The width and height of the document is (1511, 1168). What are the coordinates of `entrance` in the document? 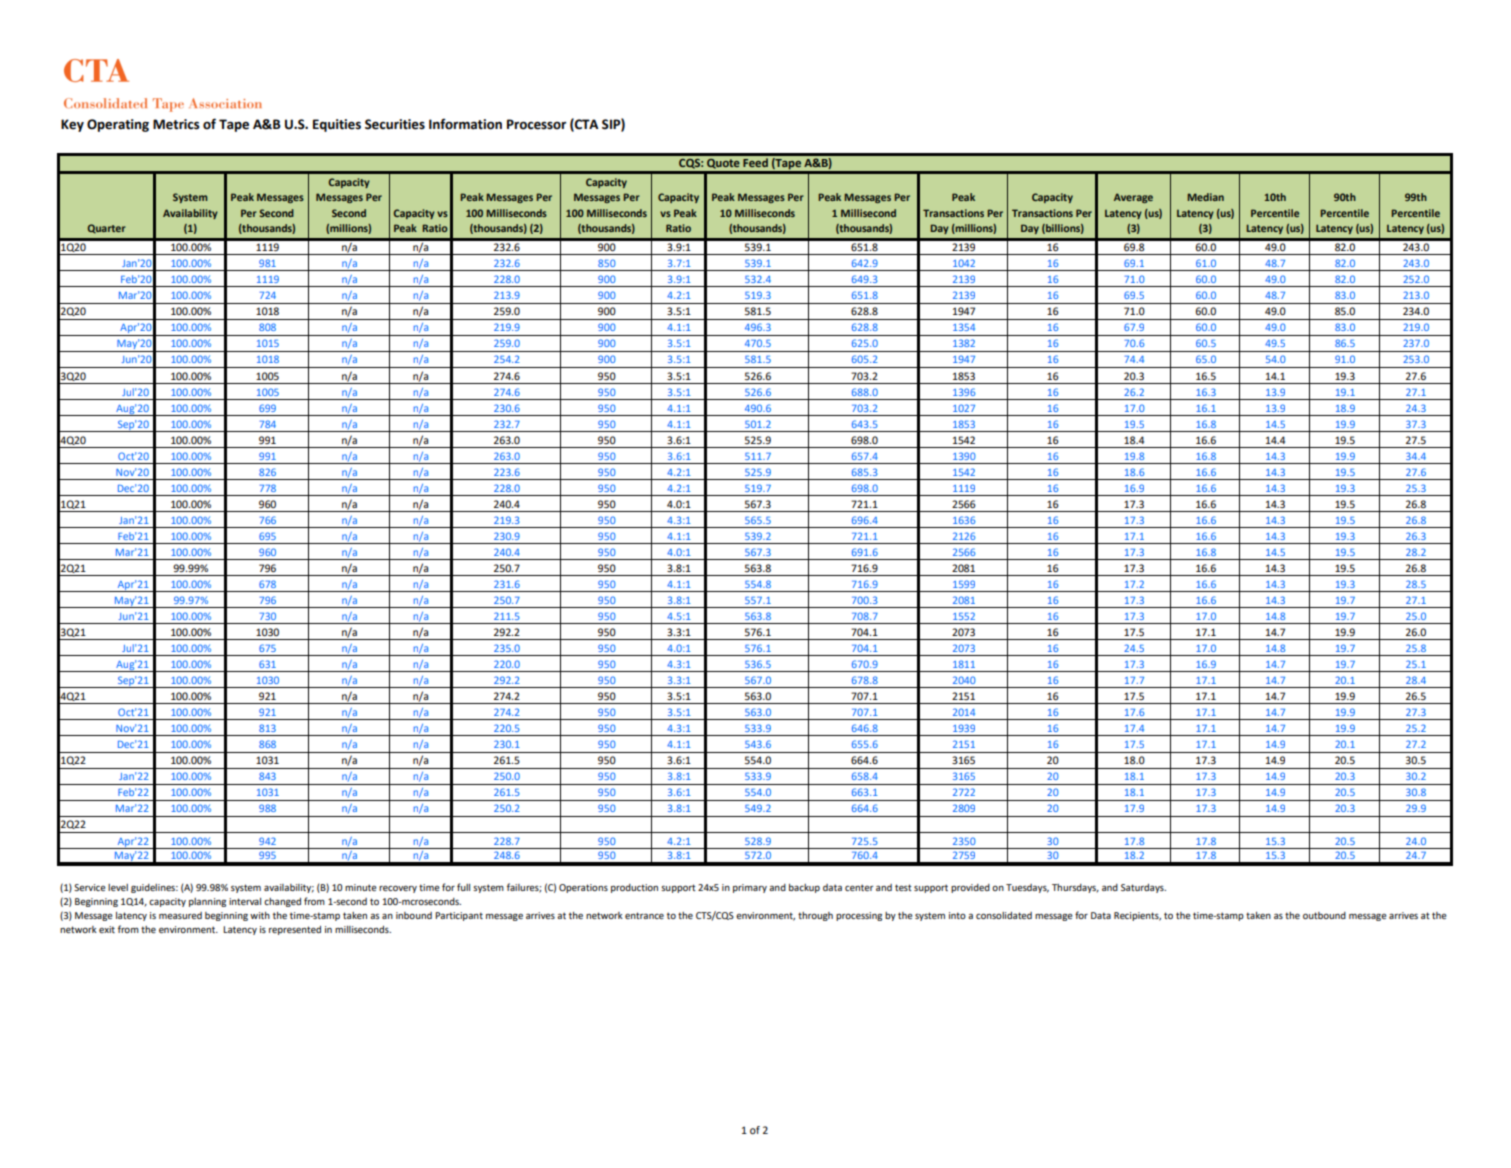 It's located at (644, 915).
